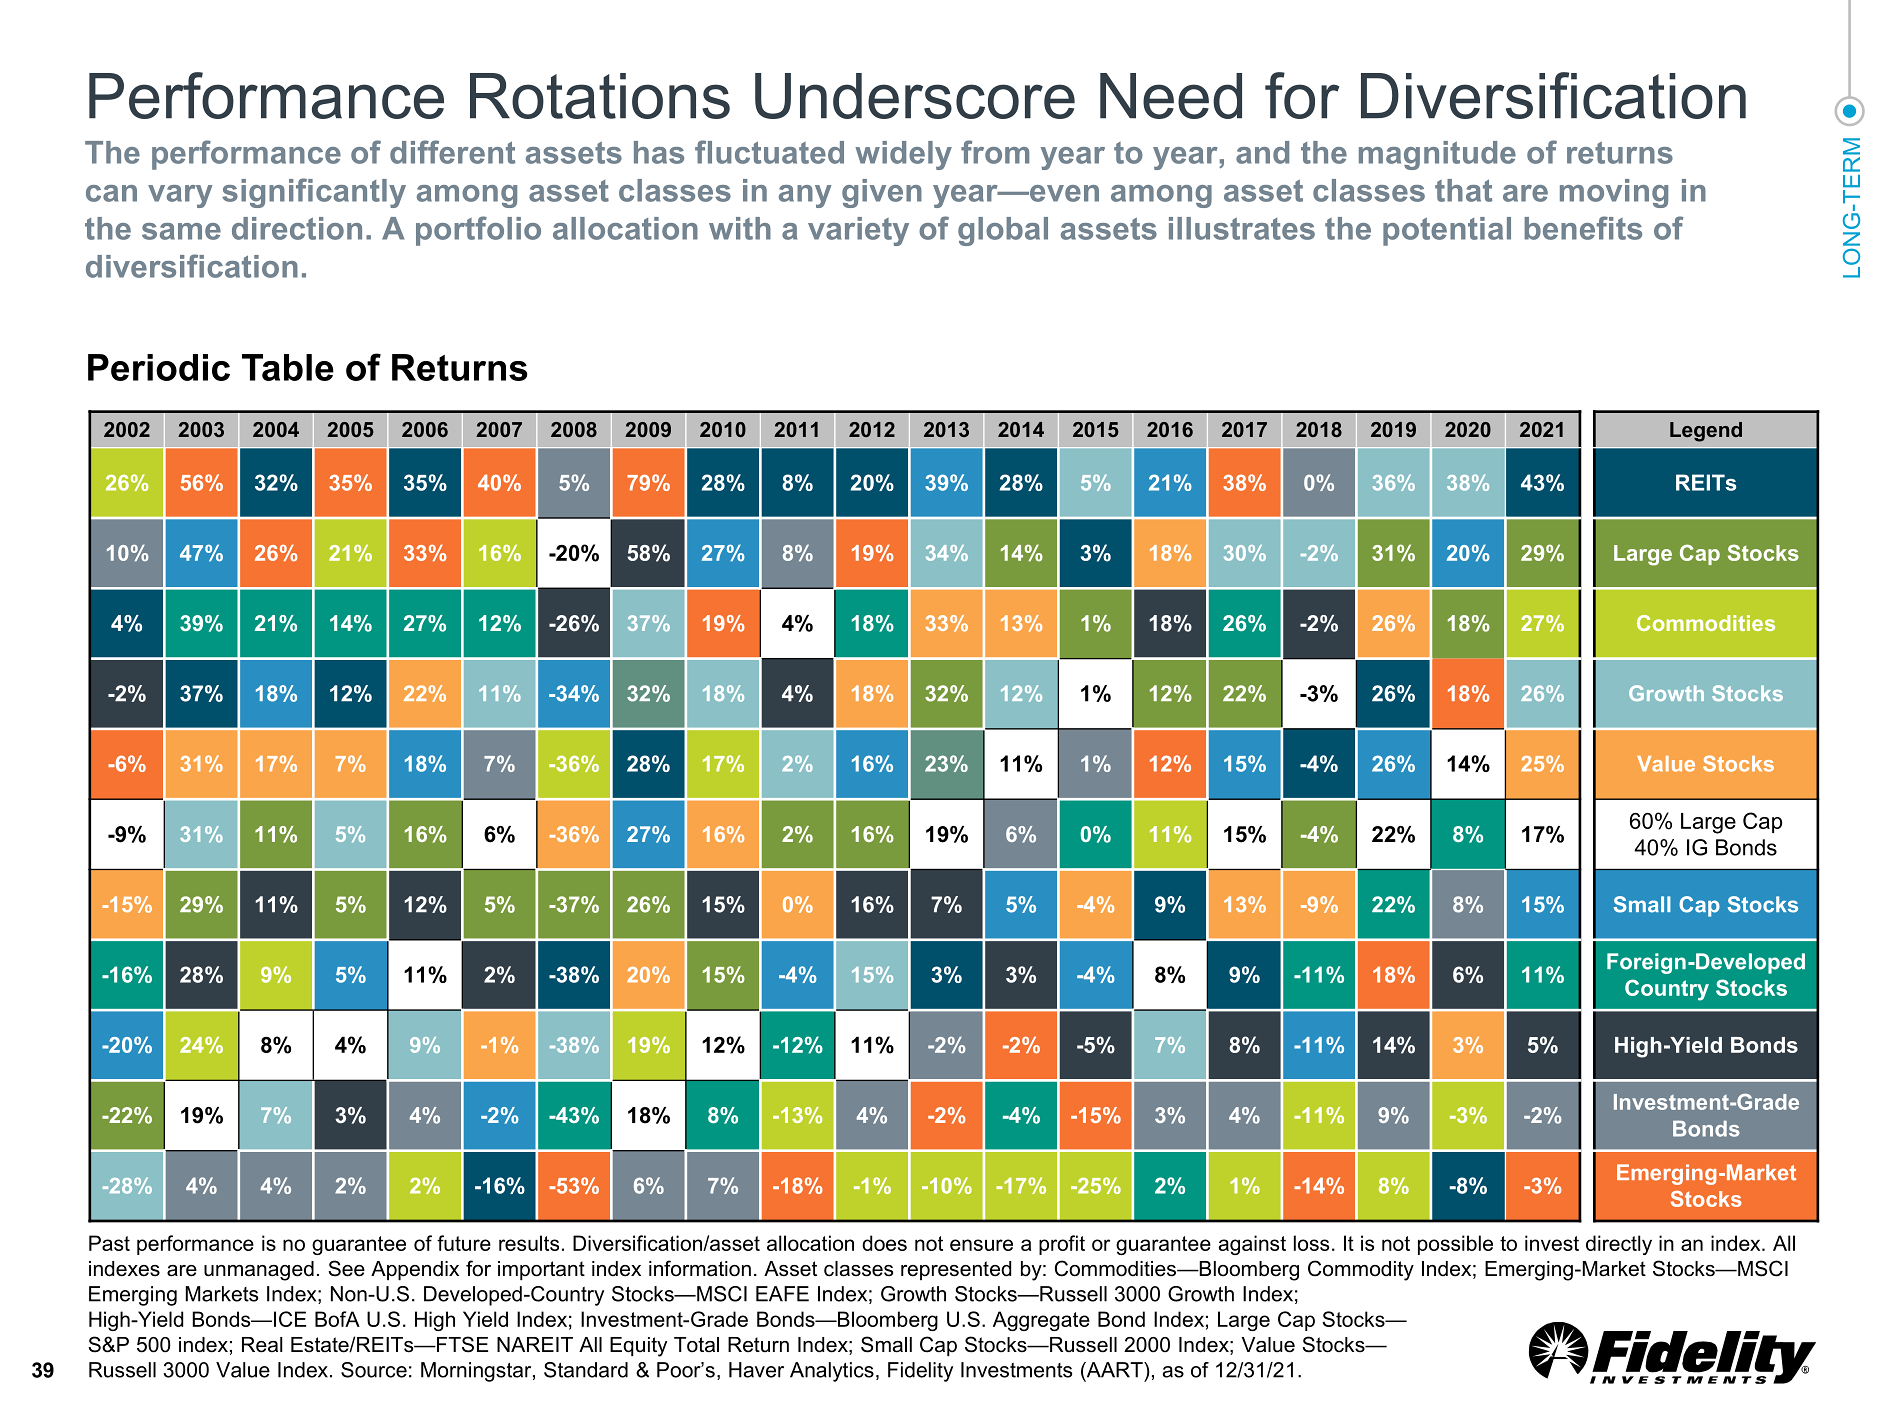  Describe the element at coordinates (1455, 1245) in the page. I see `possible` at that location.
